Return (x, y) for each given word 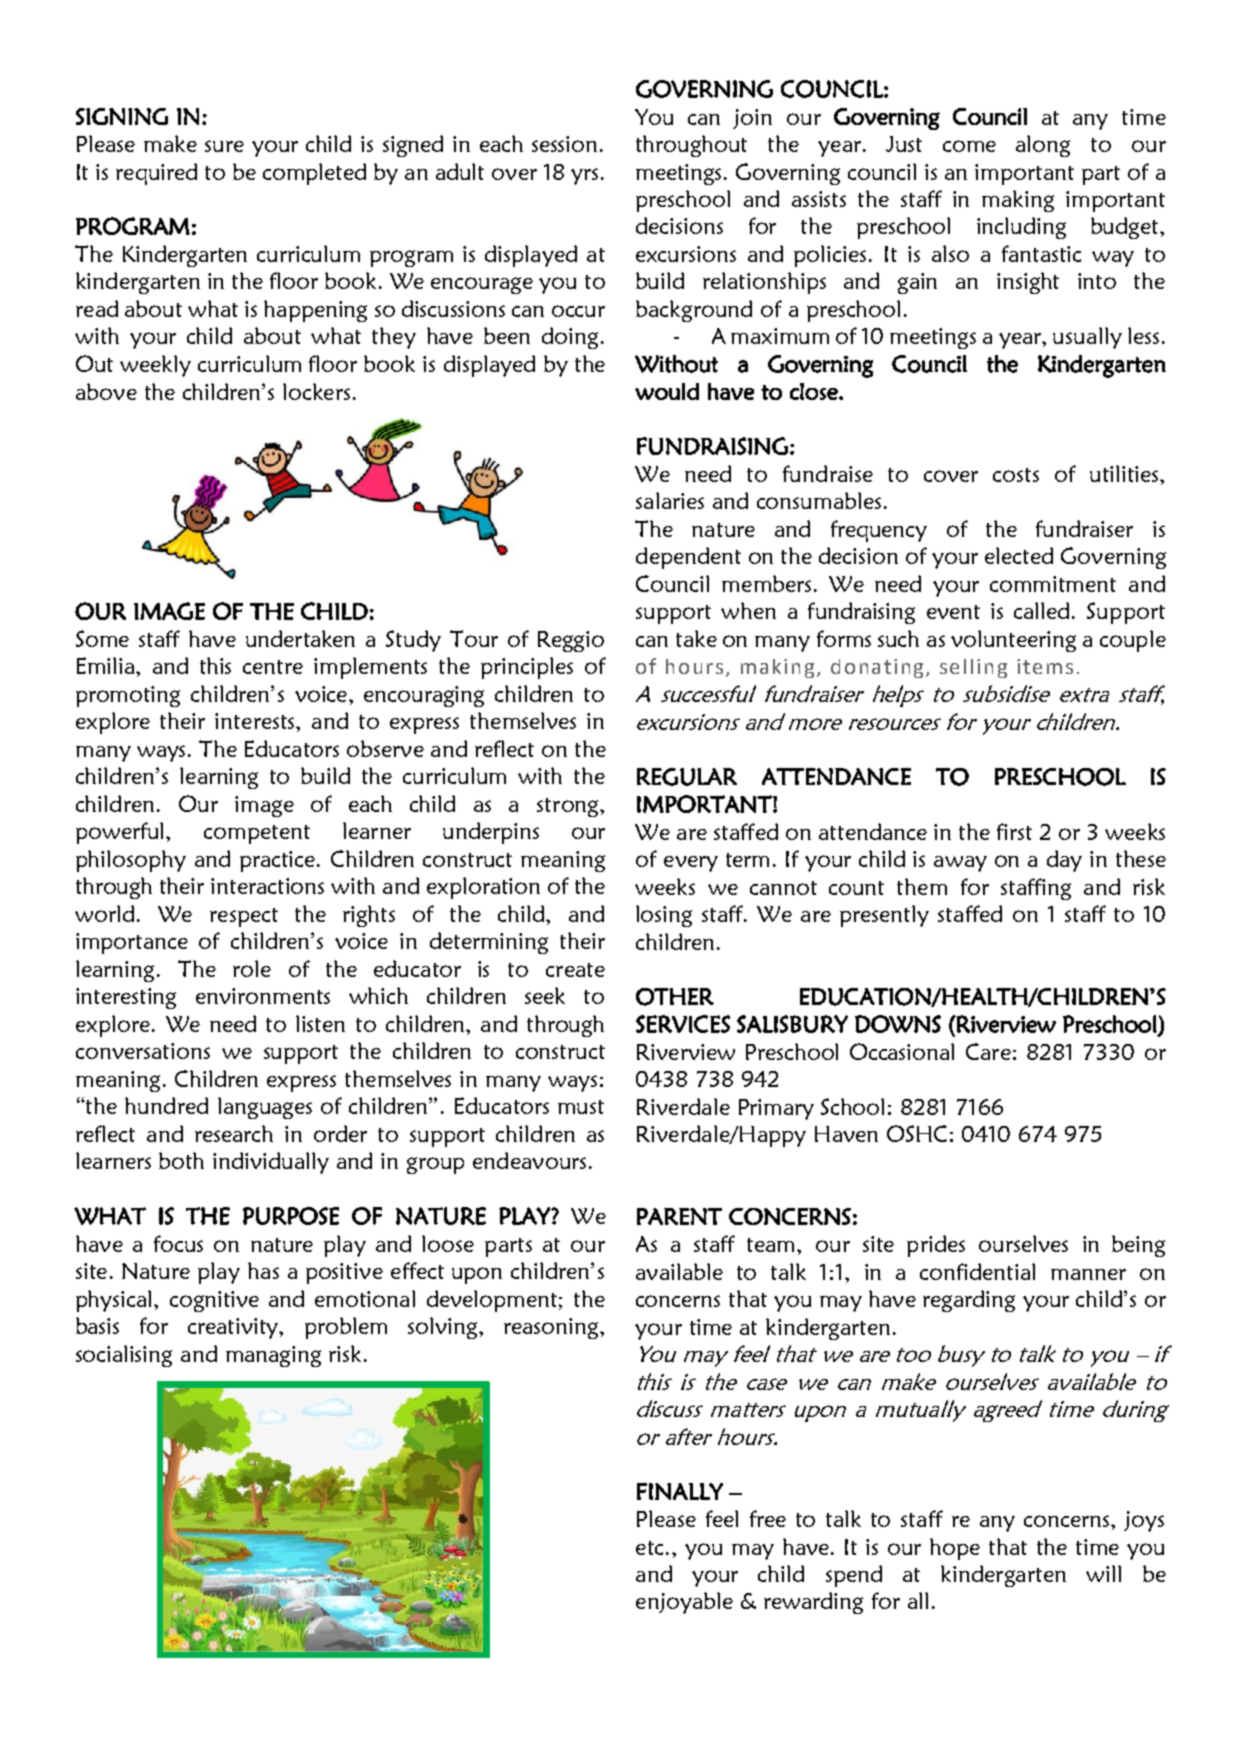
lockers (316, 391)
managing (273, 1356)
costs (1016, 475)
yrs (584, 176)
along (1043, 146)
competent (257, 834)
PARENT (679, 1216)
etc (649, 1548)
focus (178, 1243)
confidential (977, 1271)
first (1014, 831)
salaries (670, 500)
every (691, 864)
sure (224, 146)
